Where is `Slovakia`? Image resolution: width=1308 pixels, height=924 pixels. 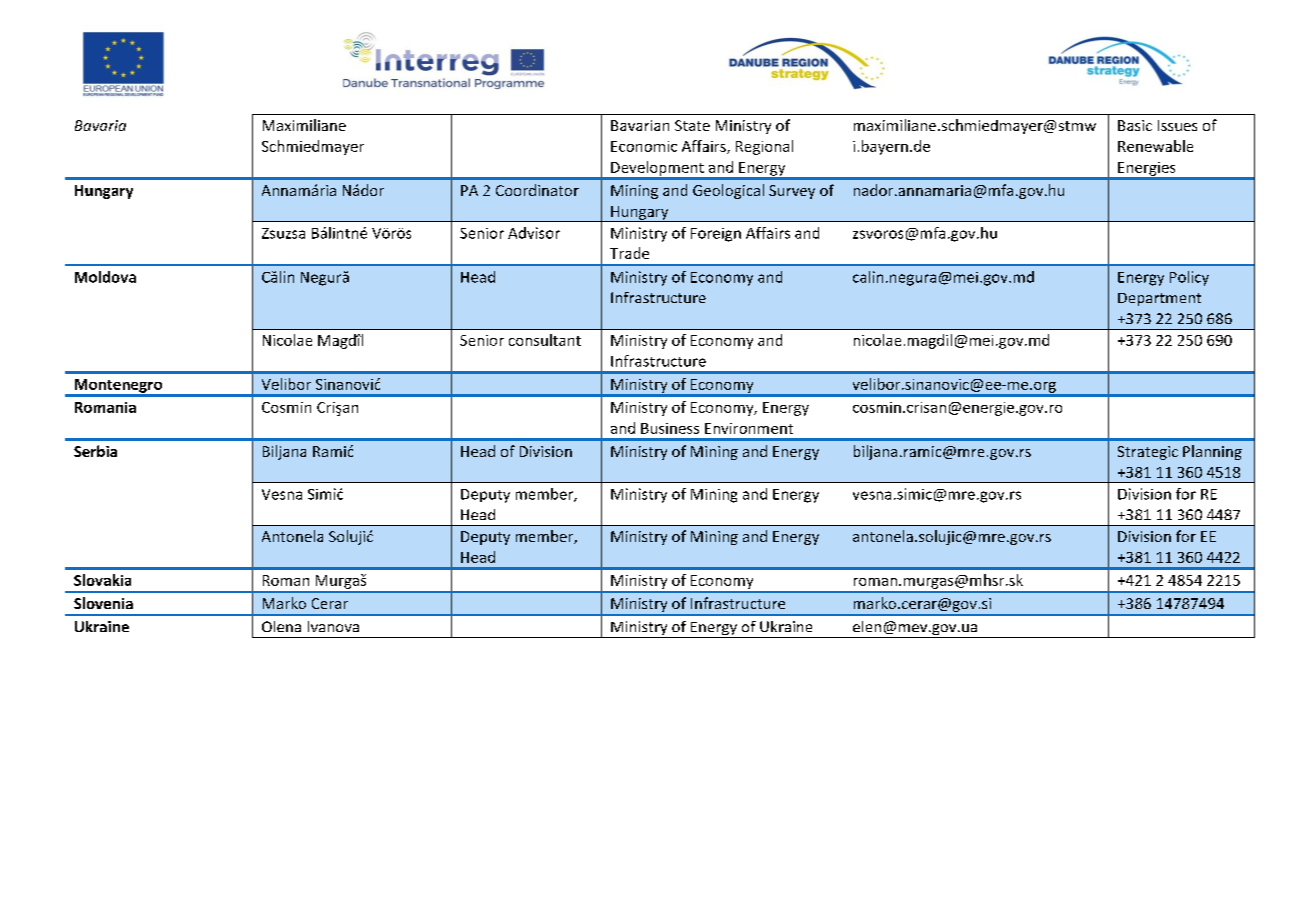
Slovakia is located at coordinates (102, 580).
